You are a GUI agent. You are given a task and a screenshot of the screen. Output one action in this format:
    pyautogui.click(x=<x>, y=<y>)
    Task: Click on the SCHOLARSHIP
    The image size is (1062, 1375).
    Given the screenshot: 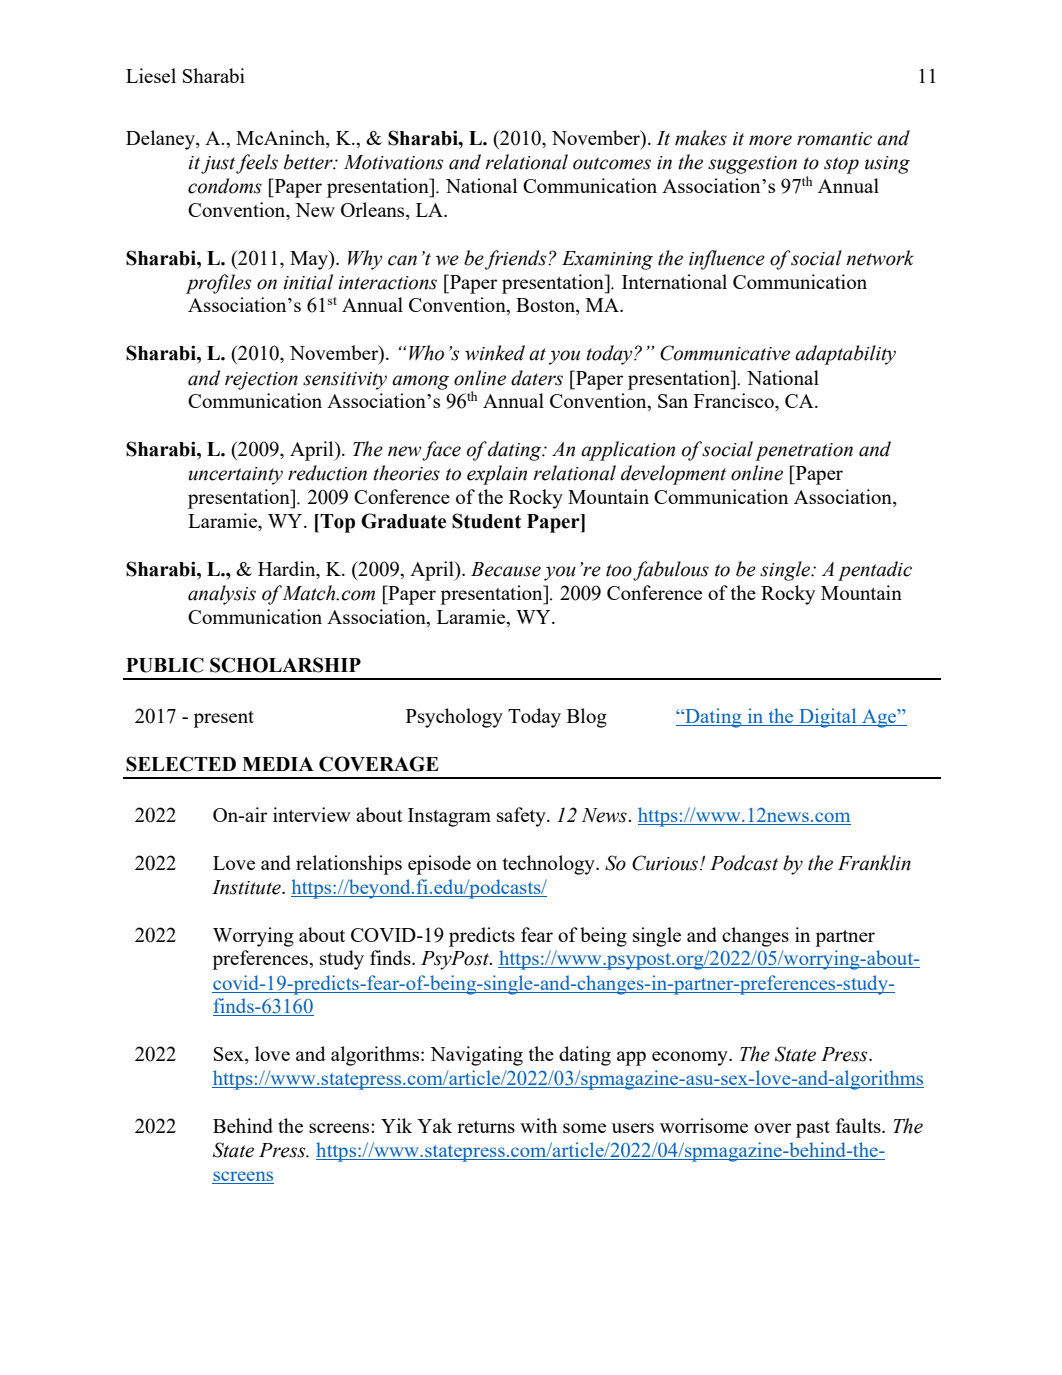 What is the action you would take?
    pyautogui.click(x=285, y=665)
